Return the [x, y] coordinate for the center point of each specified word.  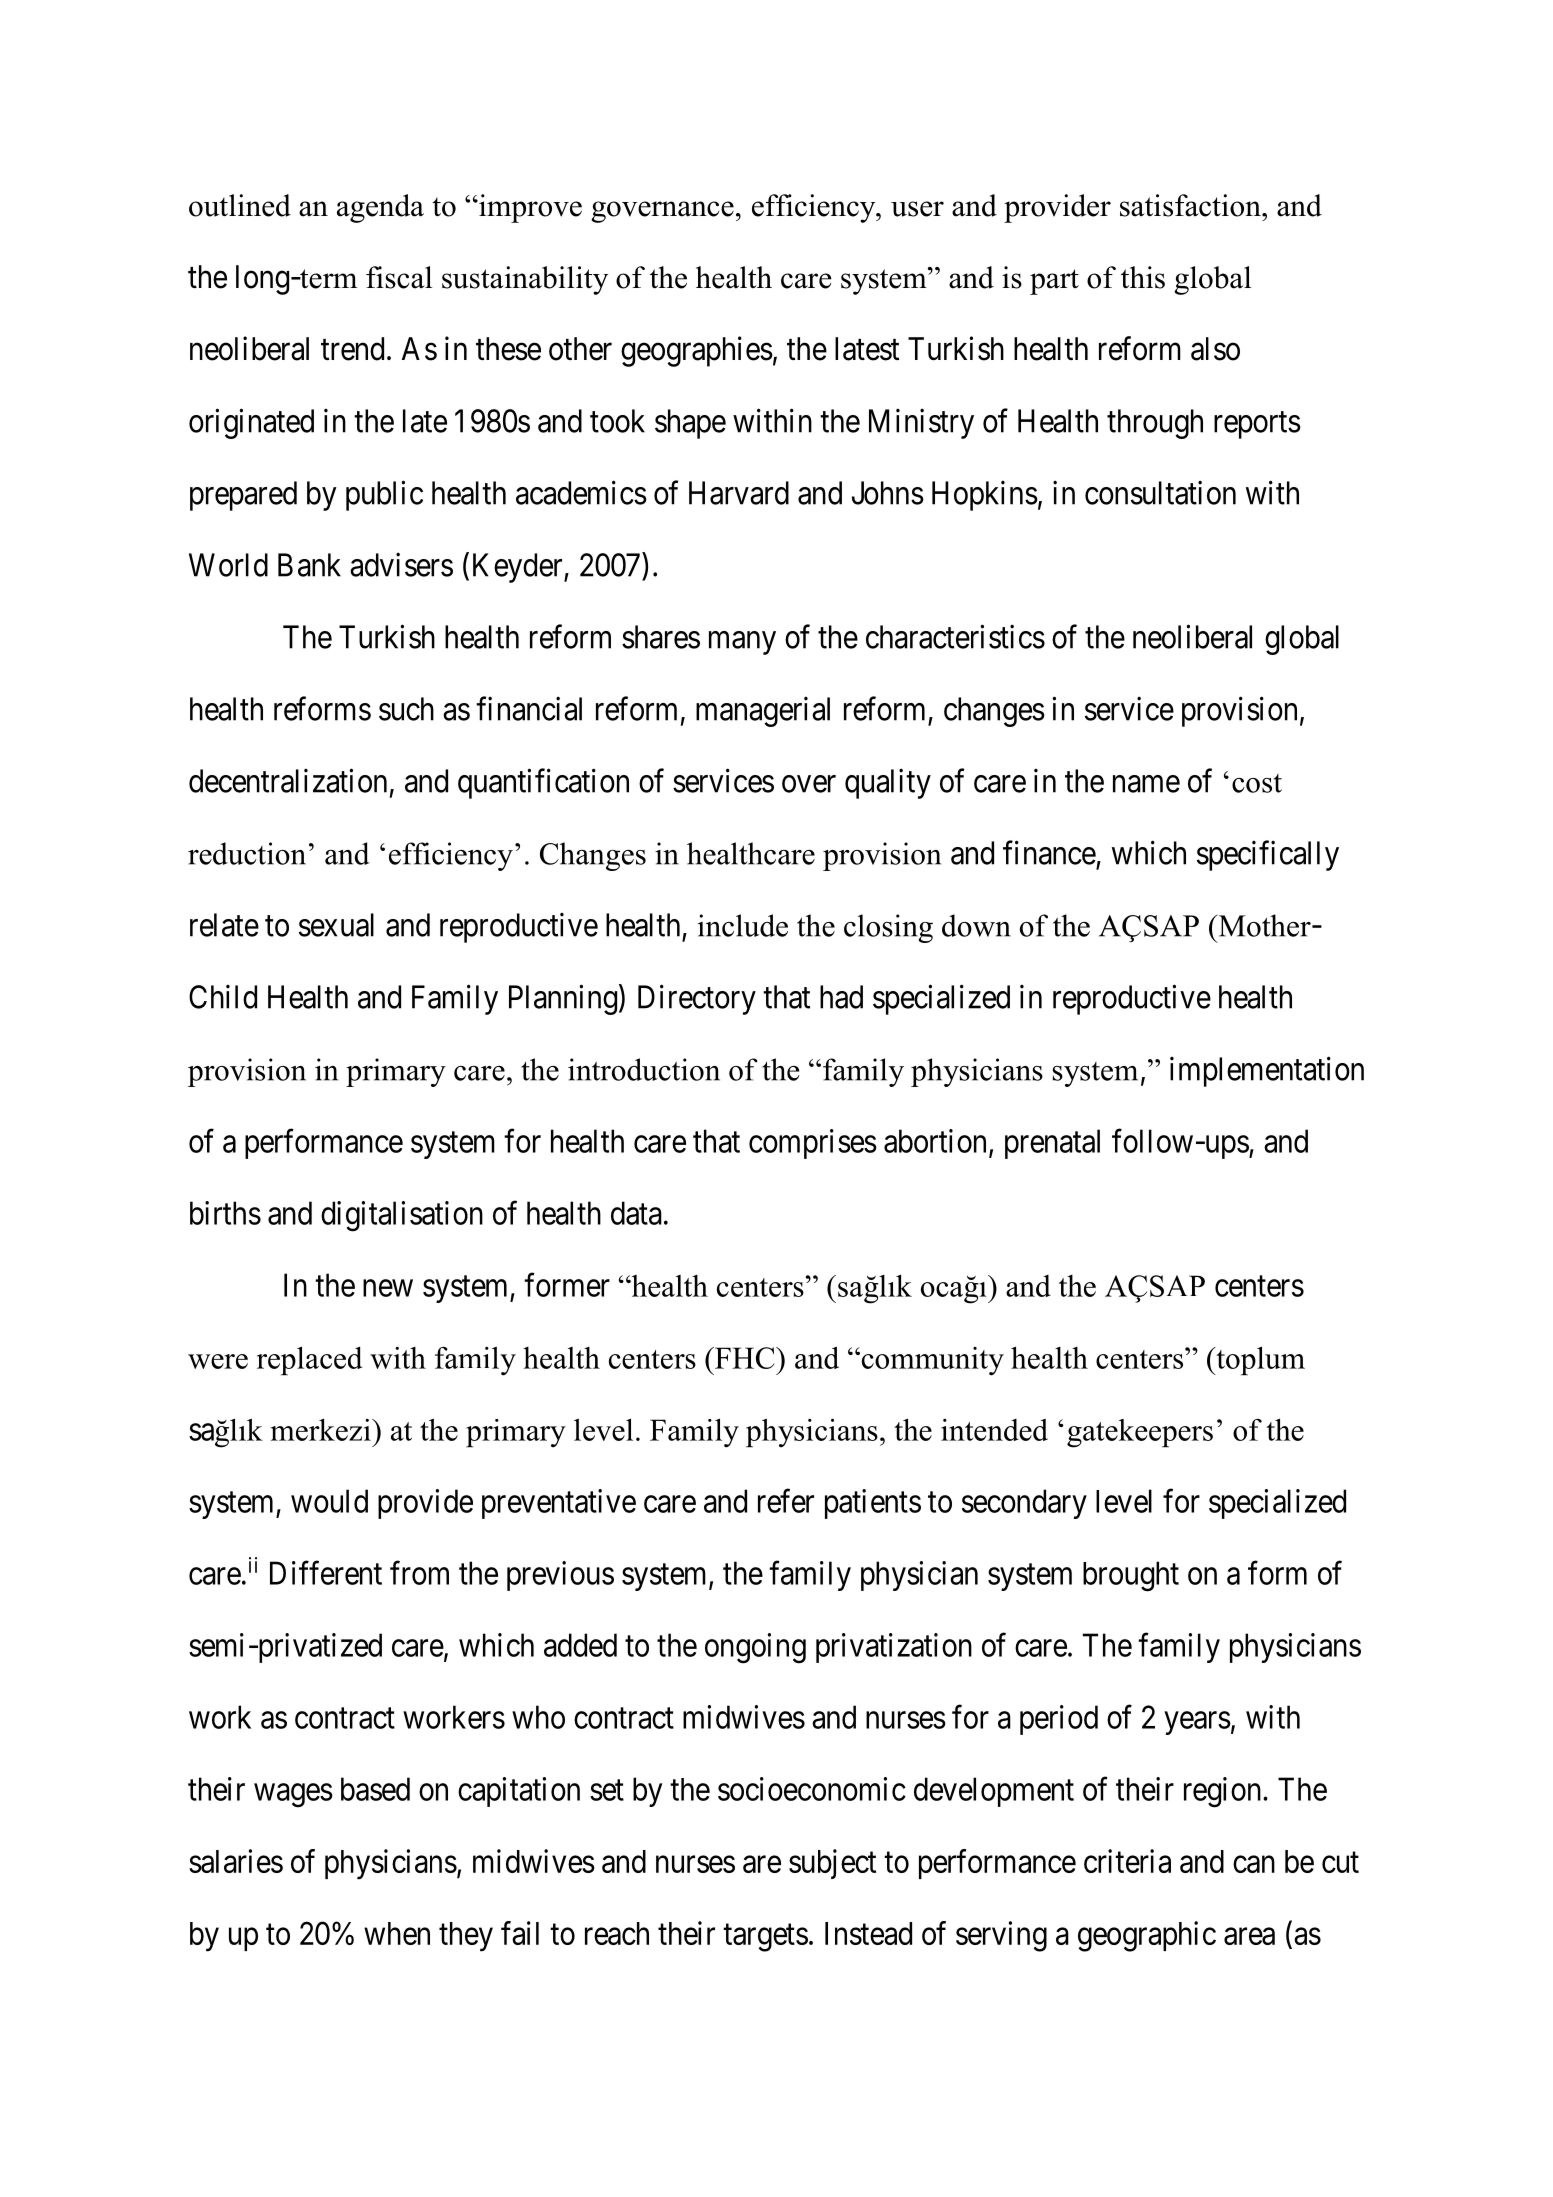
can [1254, 1864]
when [397, 1933]
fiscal [399, 277]
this [1143, 277]
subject [832, 1864]
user [917, 209]
